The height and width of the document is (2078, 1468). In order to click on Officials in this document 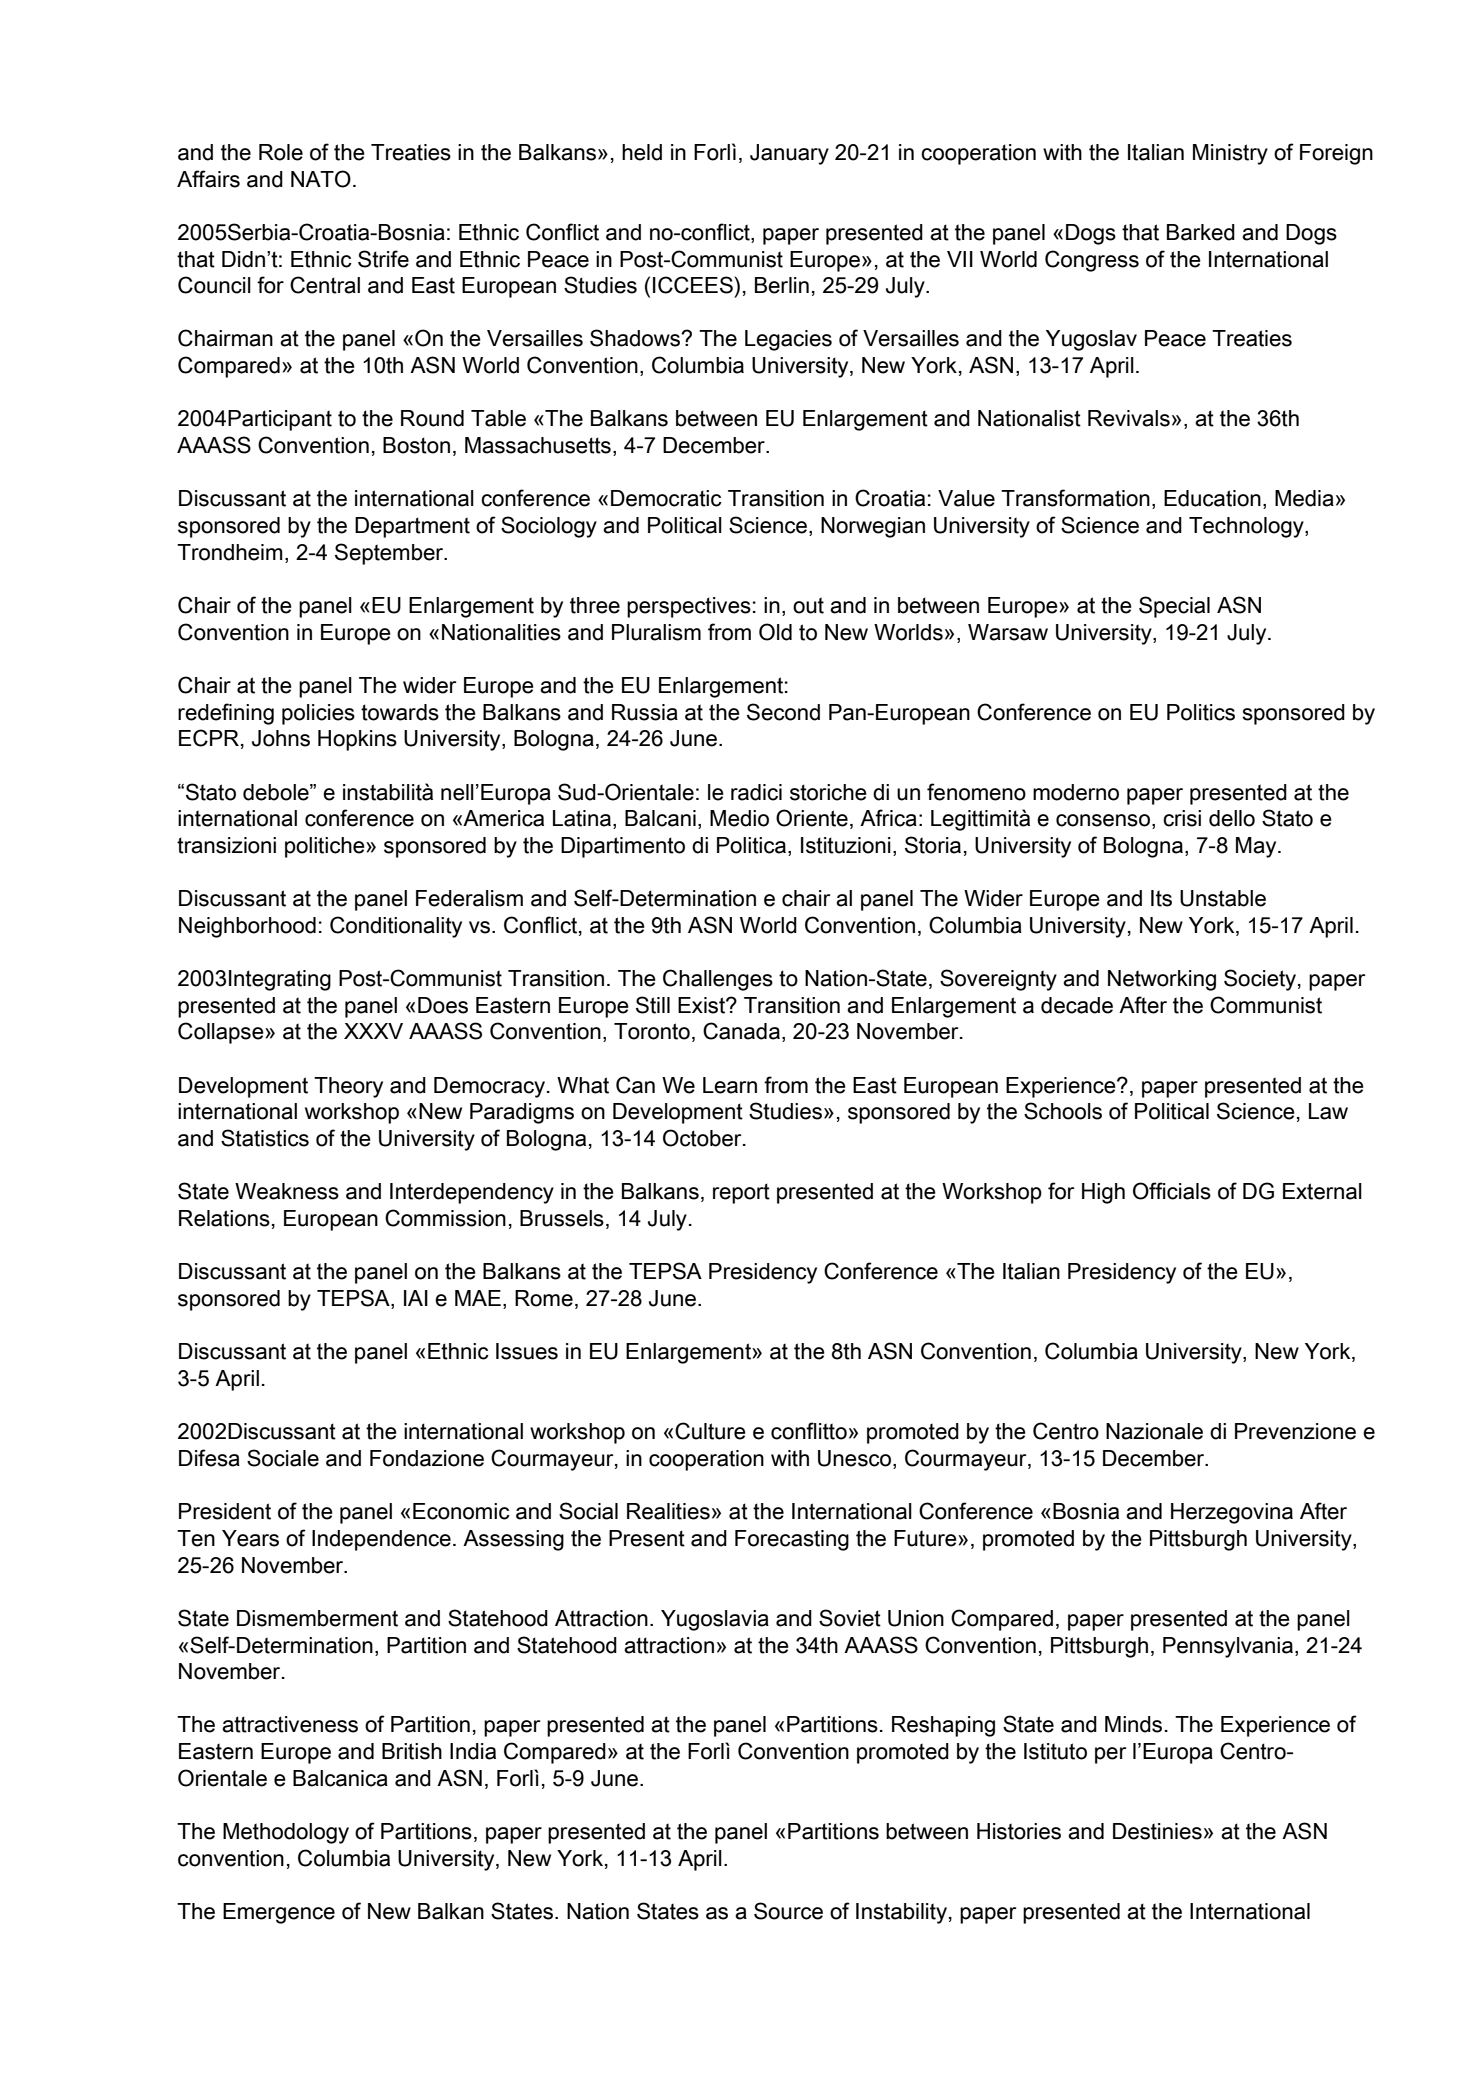, I will do `click(1172, 1191)`.
